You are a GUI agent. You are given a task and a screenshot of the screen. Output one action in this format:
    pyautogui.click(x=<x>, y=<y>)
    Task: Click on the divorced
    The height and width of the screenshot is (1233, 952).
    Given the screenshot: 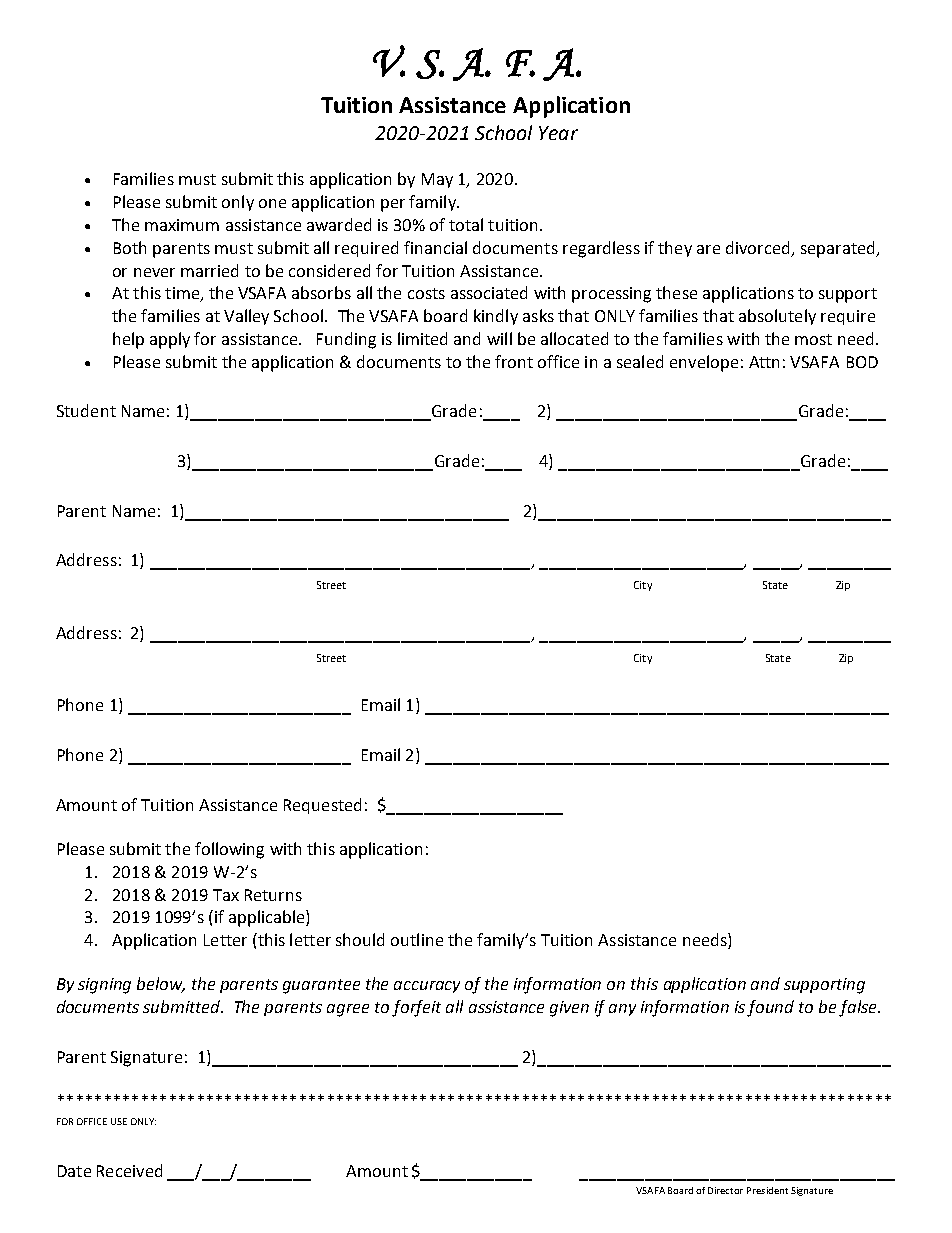 What is the action you would take?
    pyautogui.click(x=757, y=247)
